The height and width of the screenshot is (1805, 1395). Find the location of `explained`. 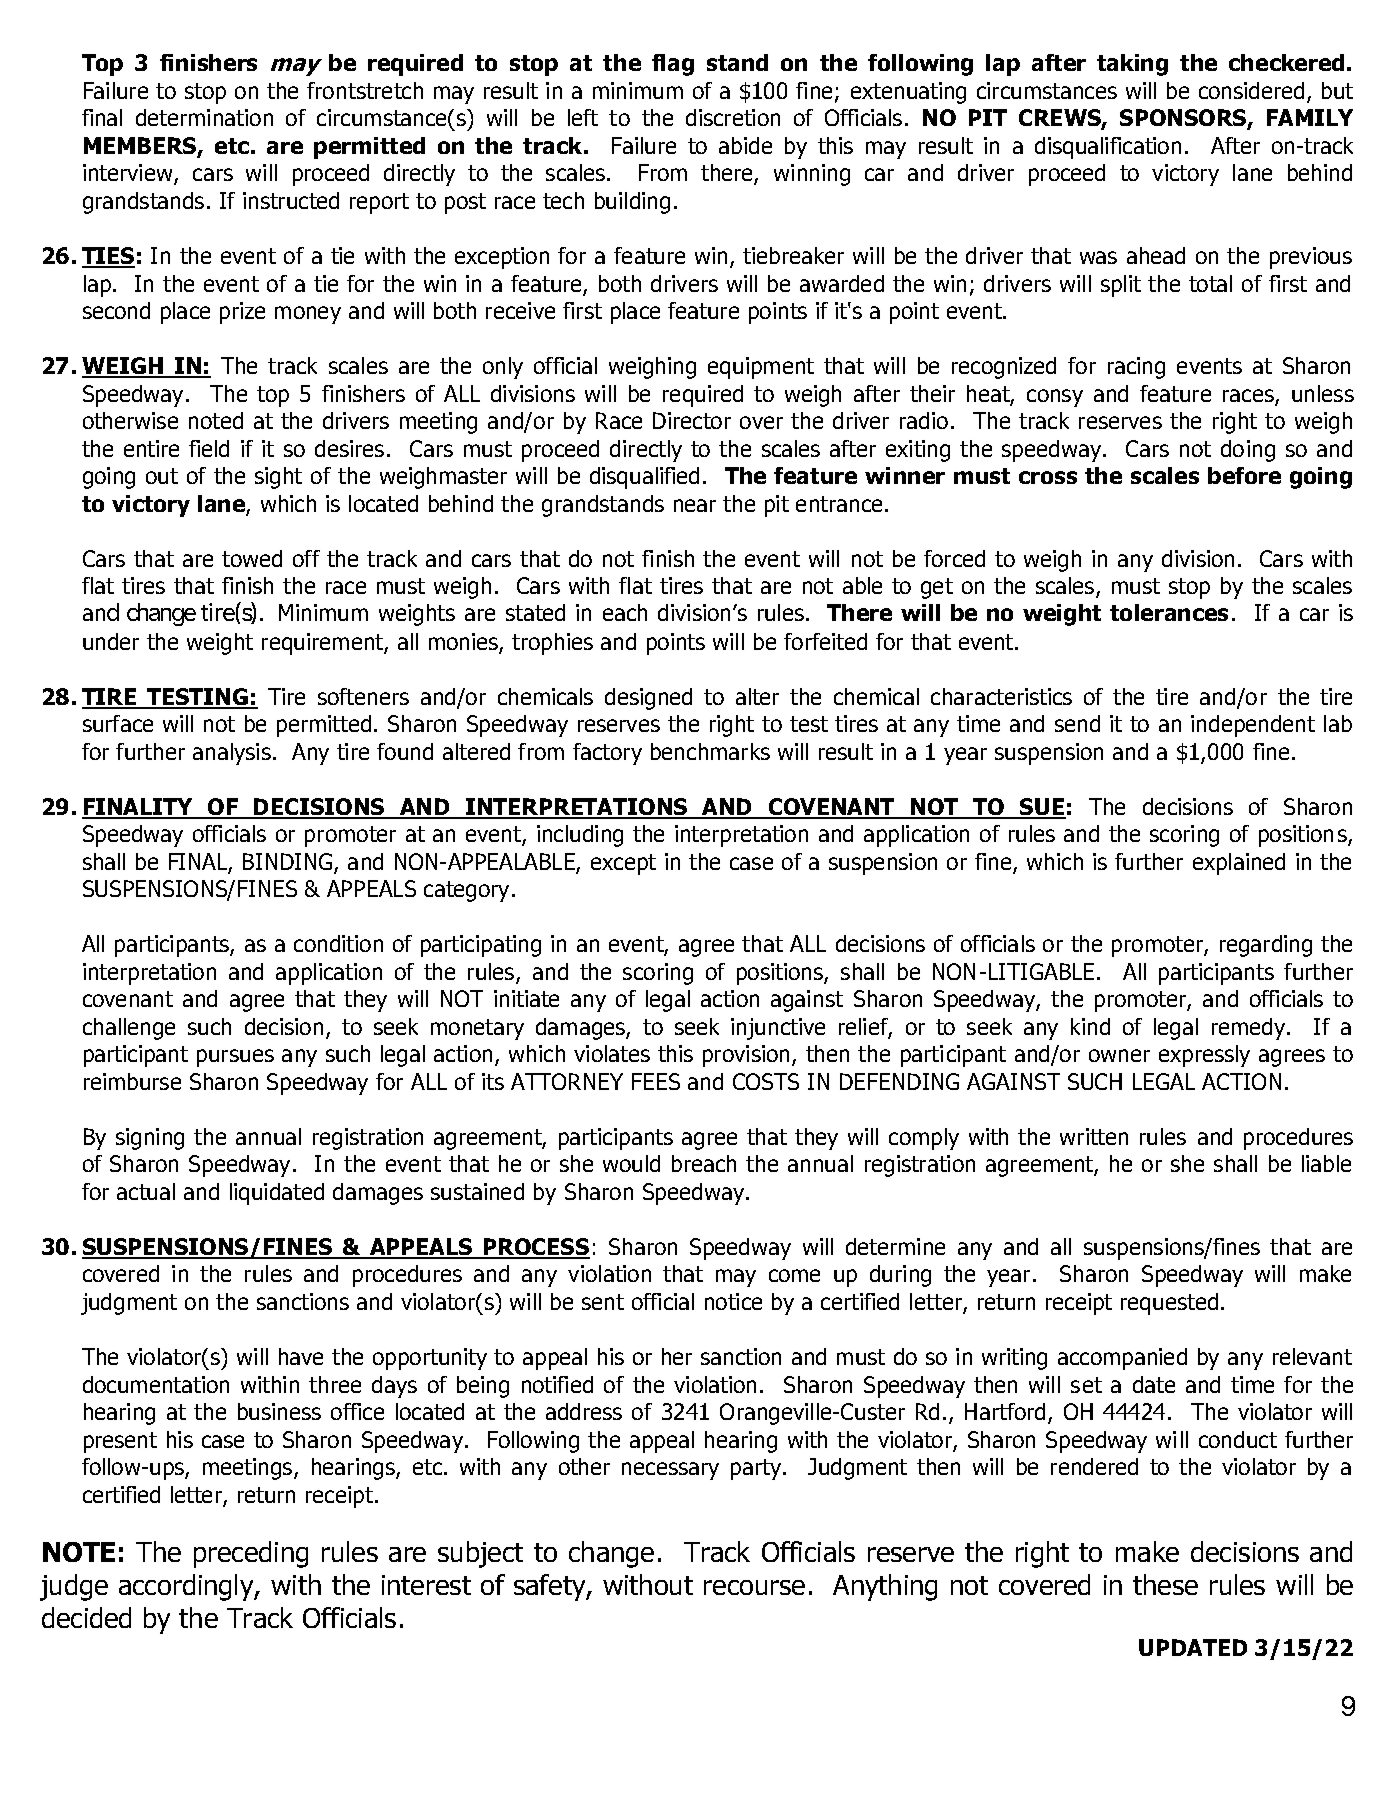

explained is located at coordinates (1239, 864).
